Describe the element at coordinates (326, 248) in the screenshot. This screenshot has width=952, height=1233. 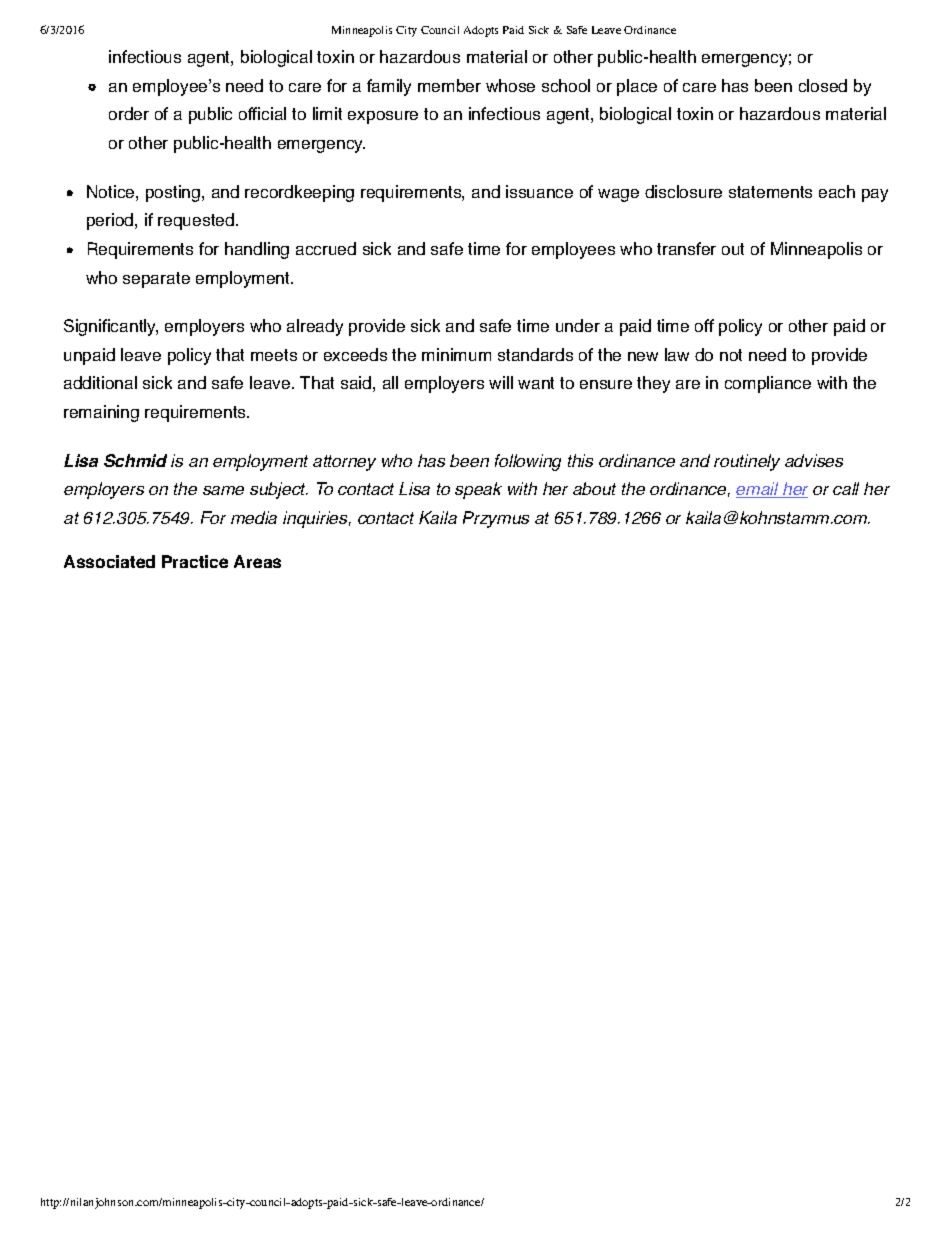
I see `accrued` at that location.
